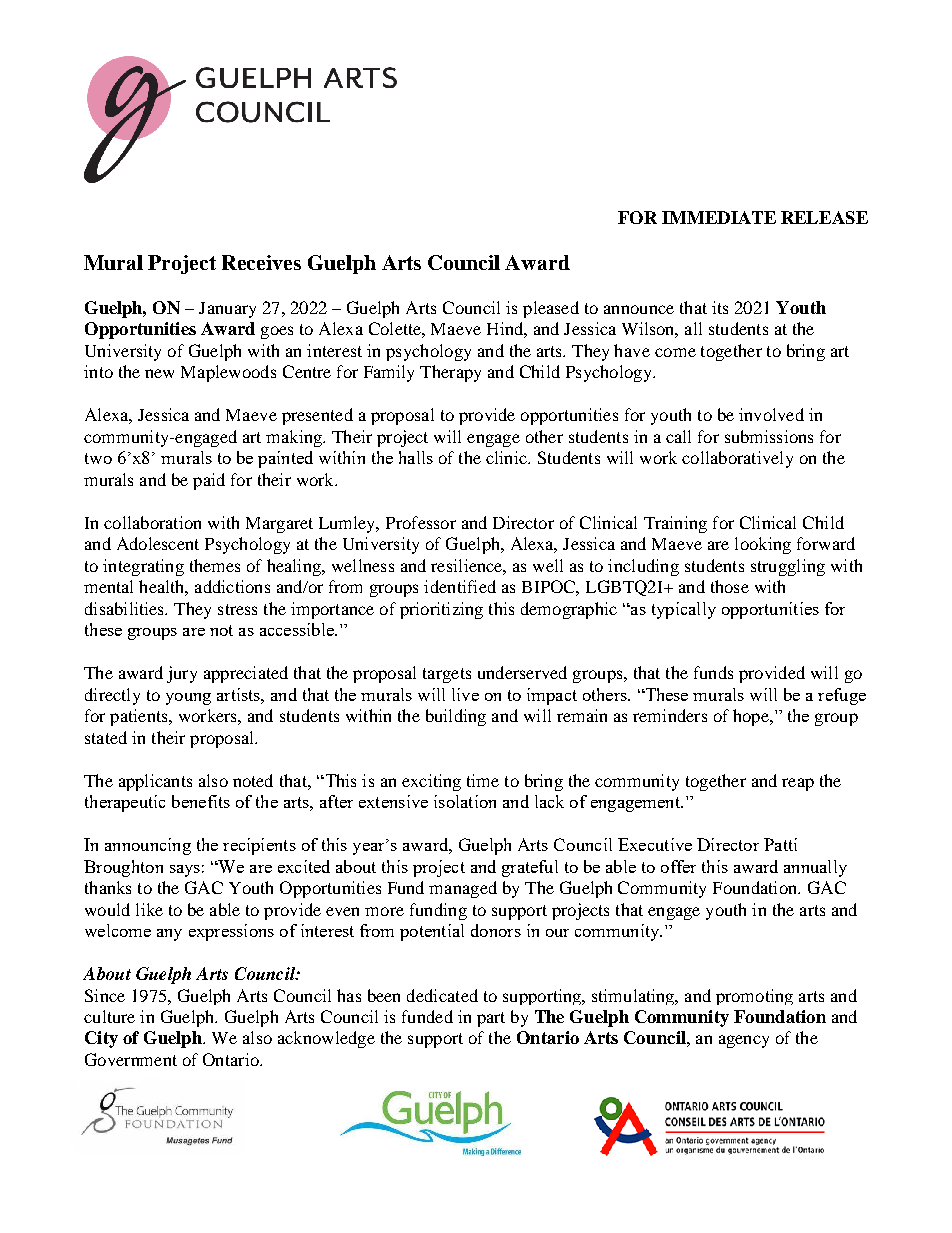 This document has width=952, height=1233. I want to click on Government, so click(131, 1059).
